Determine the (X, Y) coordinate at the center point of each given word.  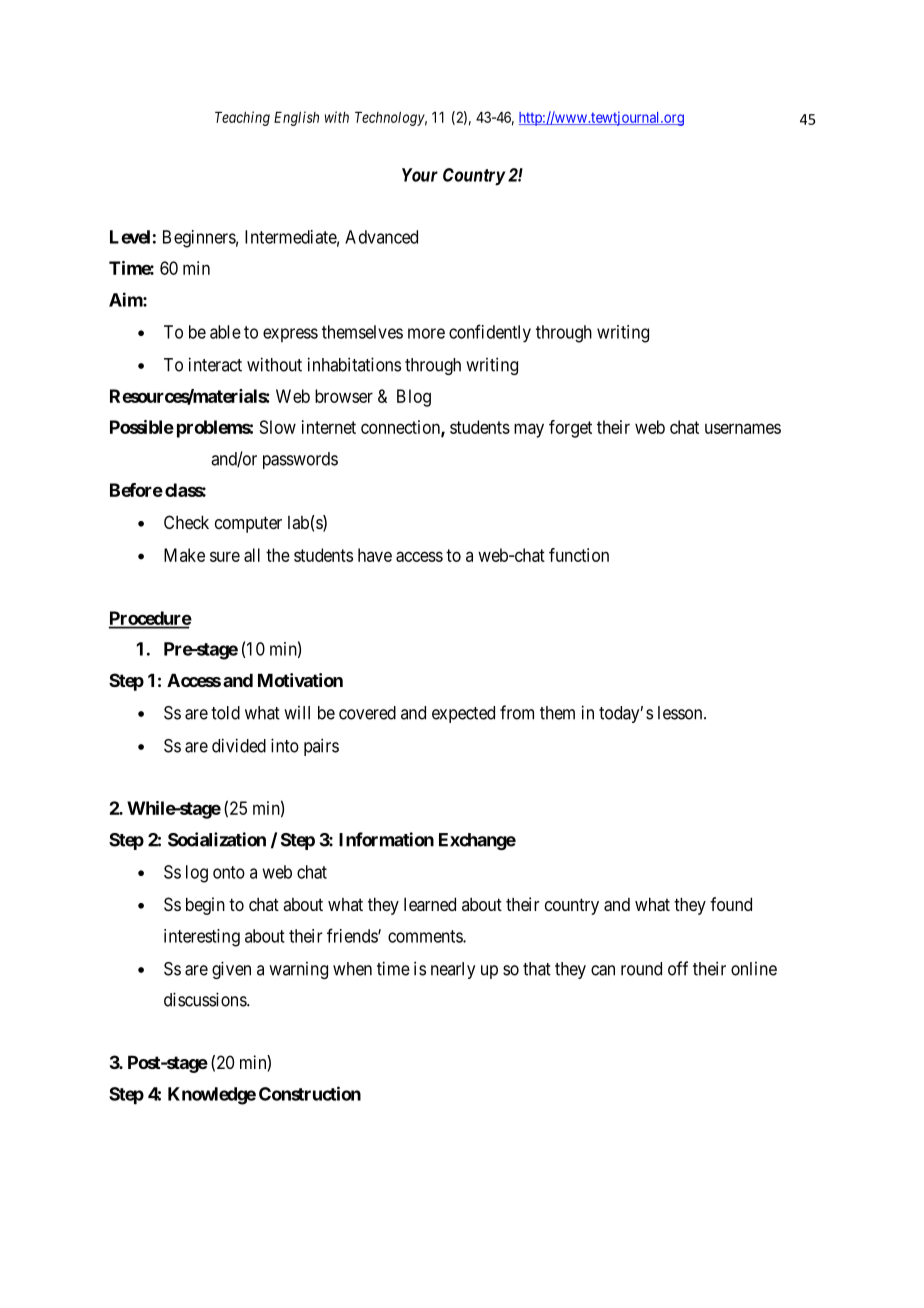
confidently (490, 333)
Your (420, 175)
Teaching (242, 118)
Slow (278, 427)
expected (463, 714)
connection (401, 428)
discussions (206, 999)
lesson (681, 713)
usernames (743, 428)
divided (239, 745)
